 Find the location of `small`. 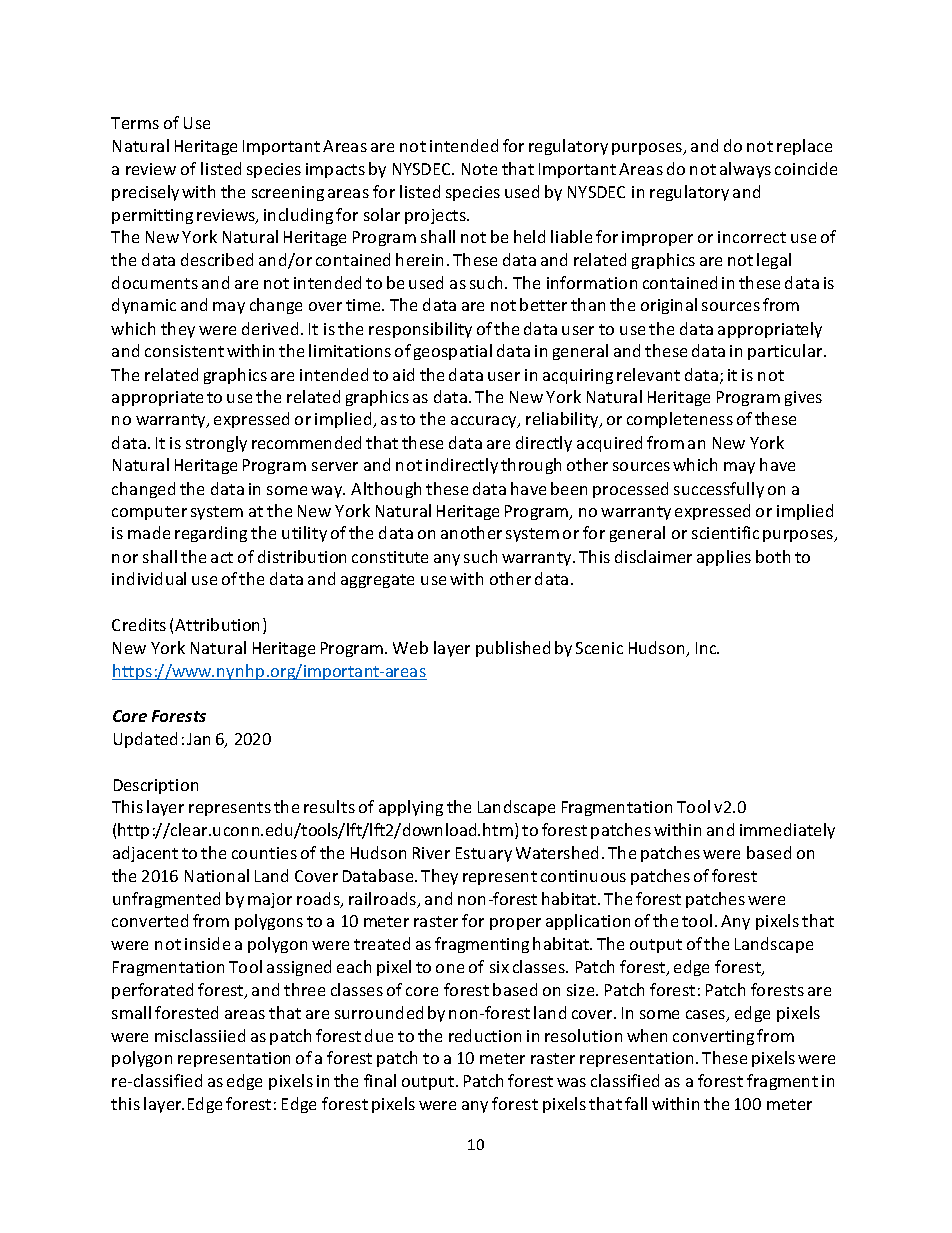

small is located at coordinates (131, 1012).
